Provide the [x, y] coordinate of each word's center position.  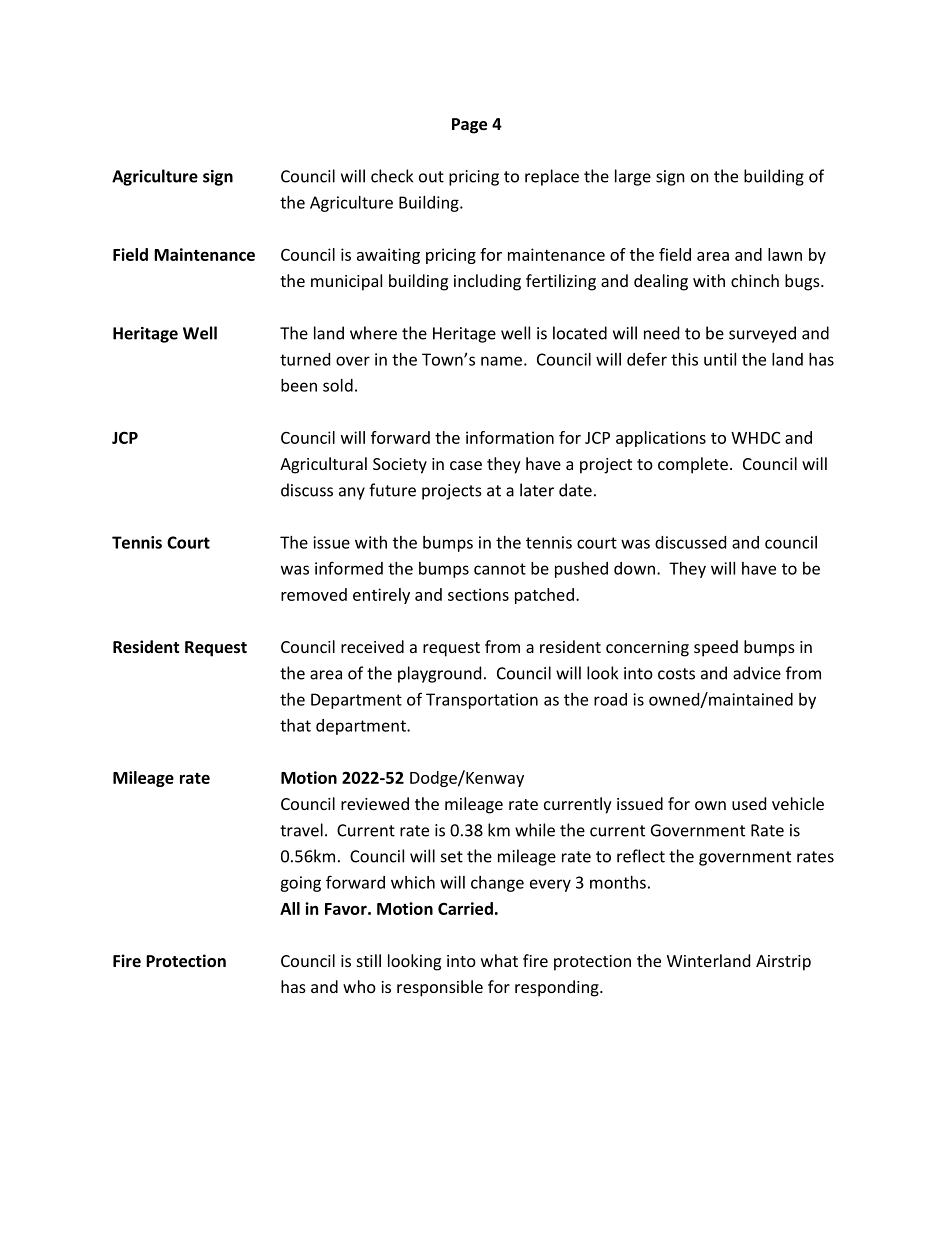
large [633, 177]
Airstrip [783, 963]
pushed [581, 570]
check [392, 176]
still [369, 960]
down [634, 568]
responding [558, 988]
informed [349, 568]
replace [552, 177]
